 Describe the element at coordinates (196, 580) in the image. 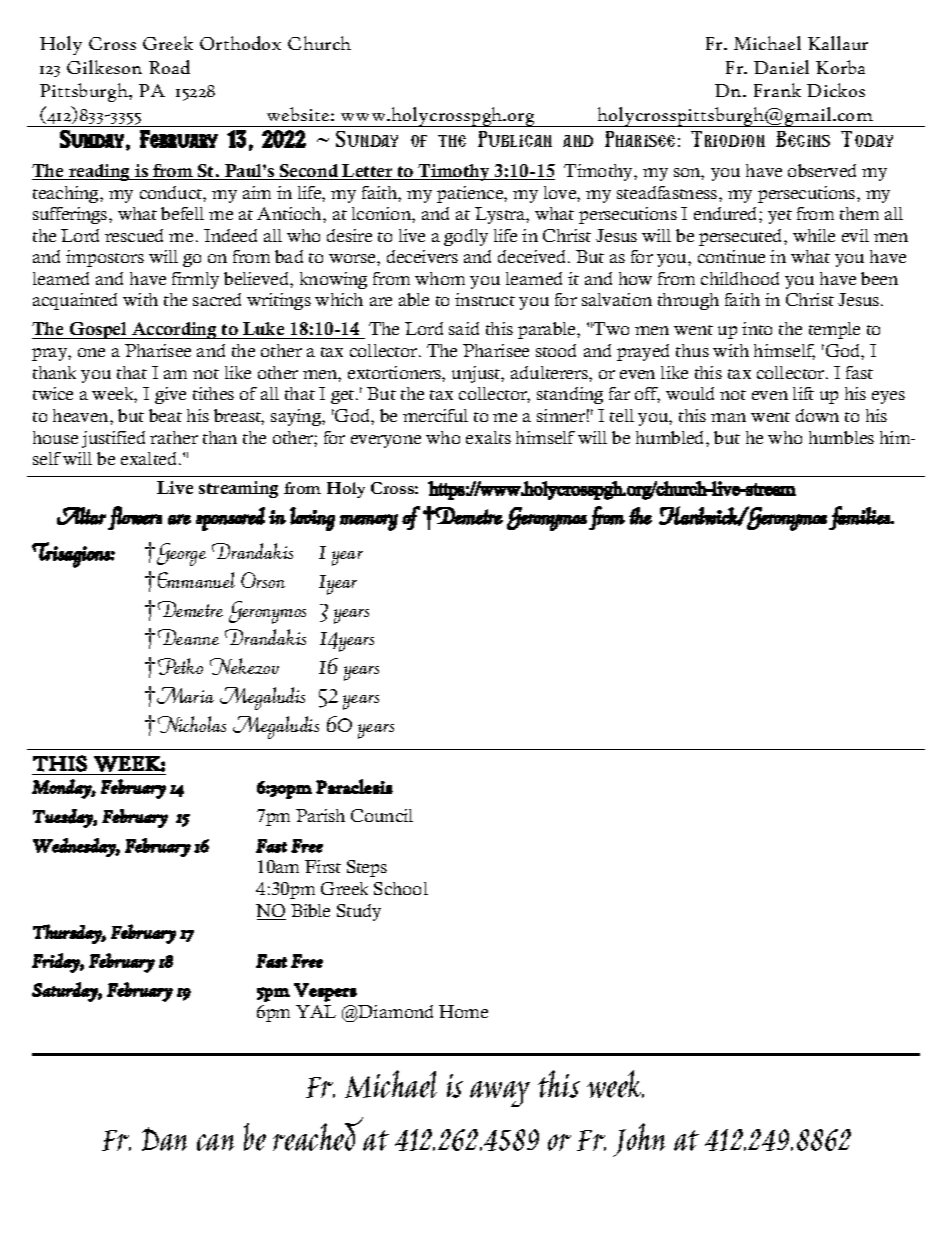

I see `Emmanuel` at that location.
